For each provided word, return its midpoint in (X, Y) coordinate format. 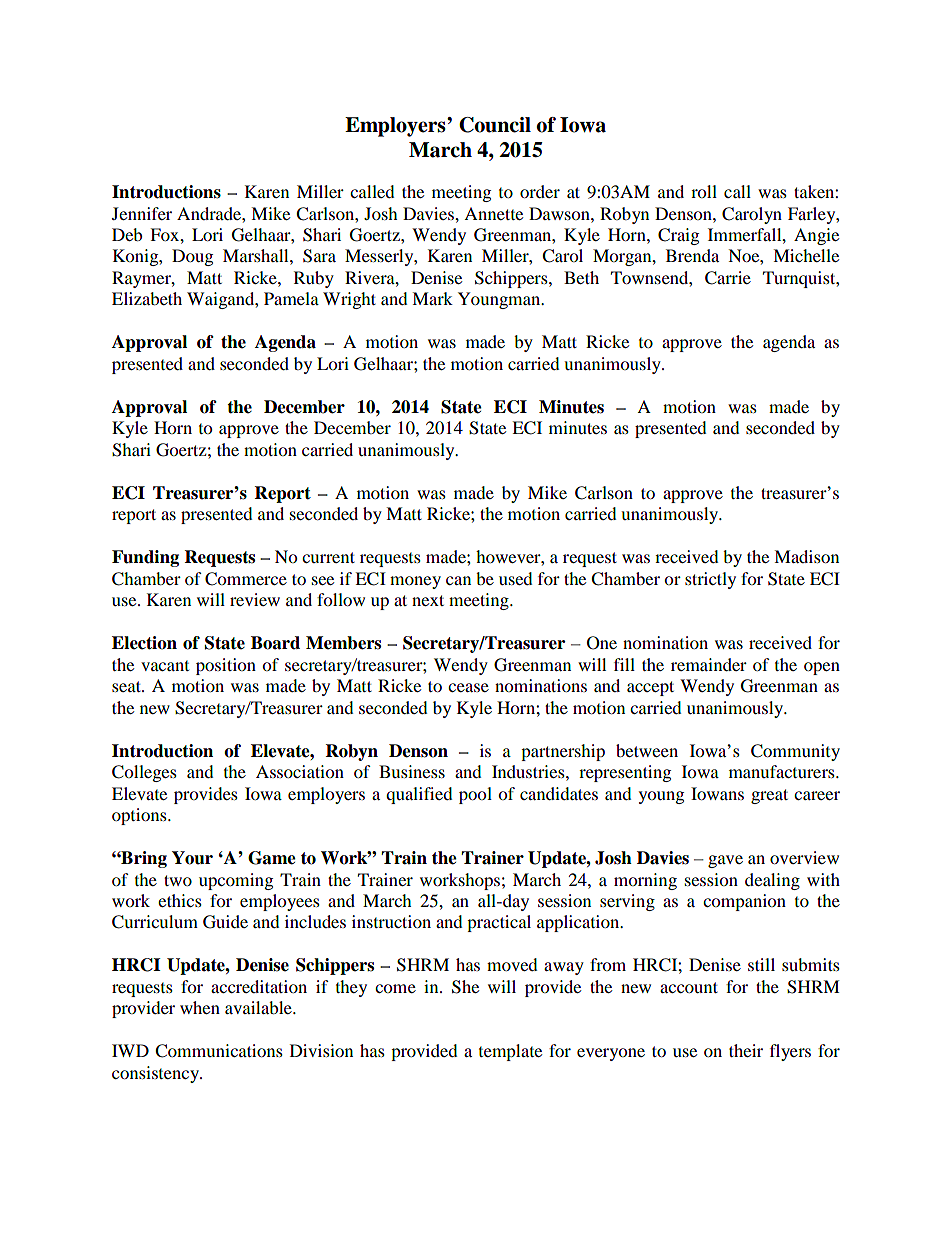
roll (704, 191)
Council (495, 125)
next (428, 600)
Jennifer (142, 213)
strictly (710, 580)
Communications (219, 1051)
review (255, 599)
